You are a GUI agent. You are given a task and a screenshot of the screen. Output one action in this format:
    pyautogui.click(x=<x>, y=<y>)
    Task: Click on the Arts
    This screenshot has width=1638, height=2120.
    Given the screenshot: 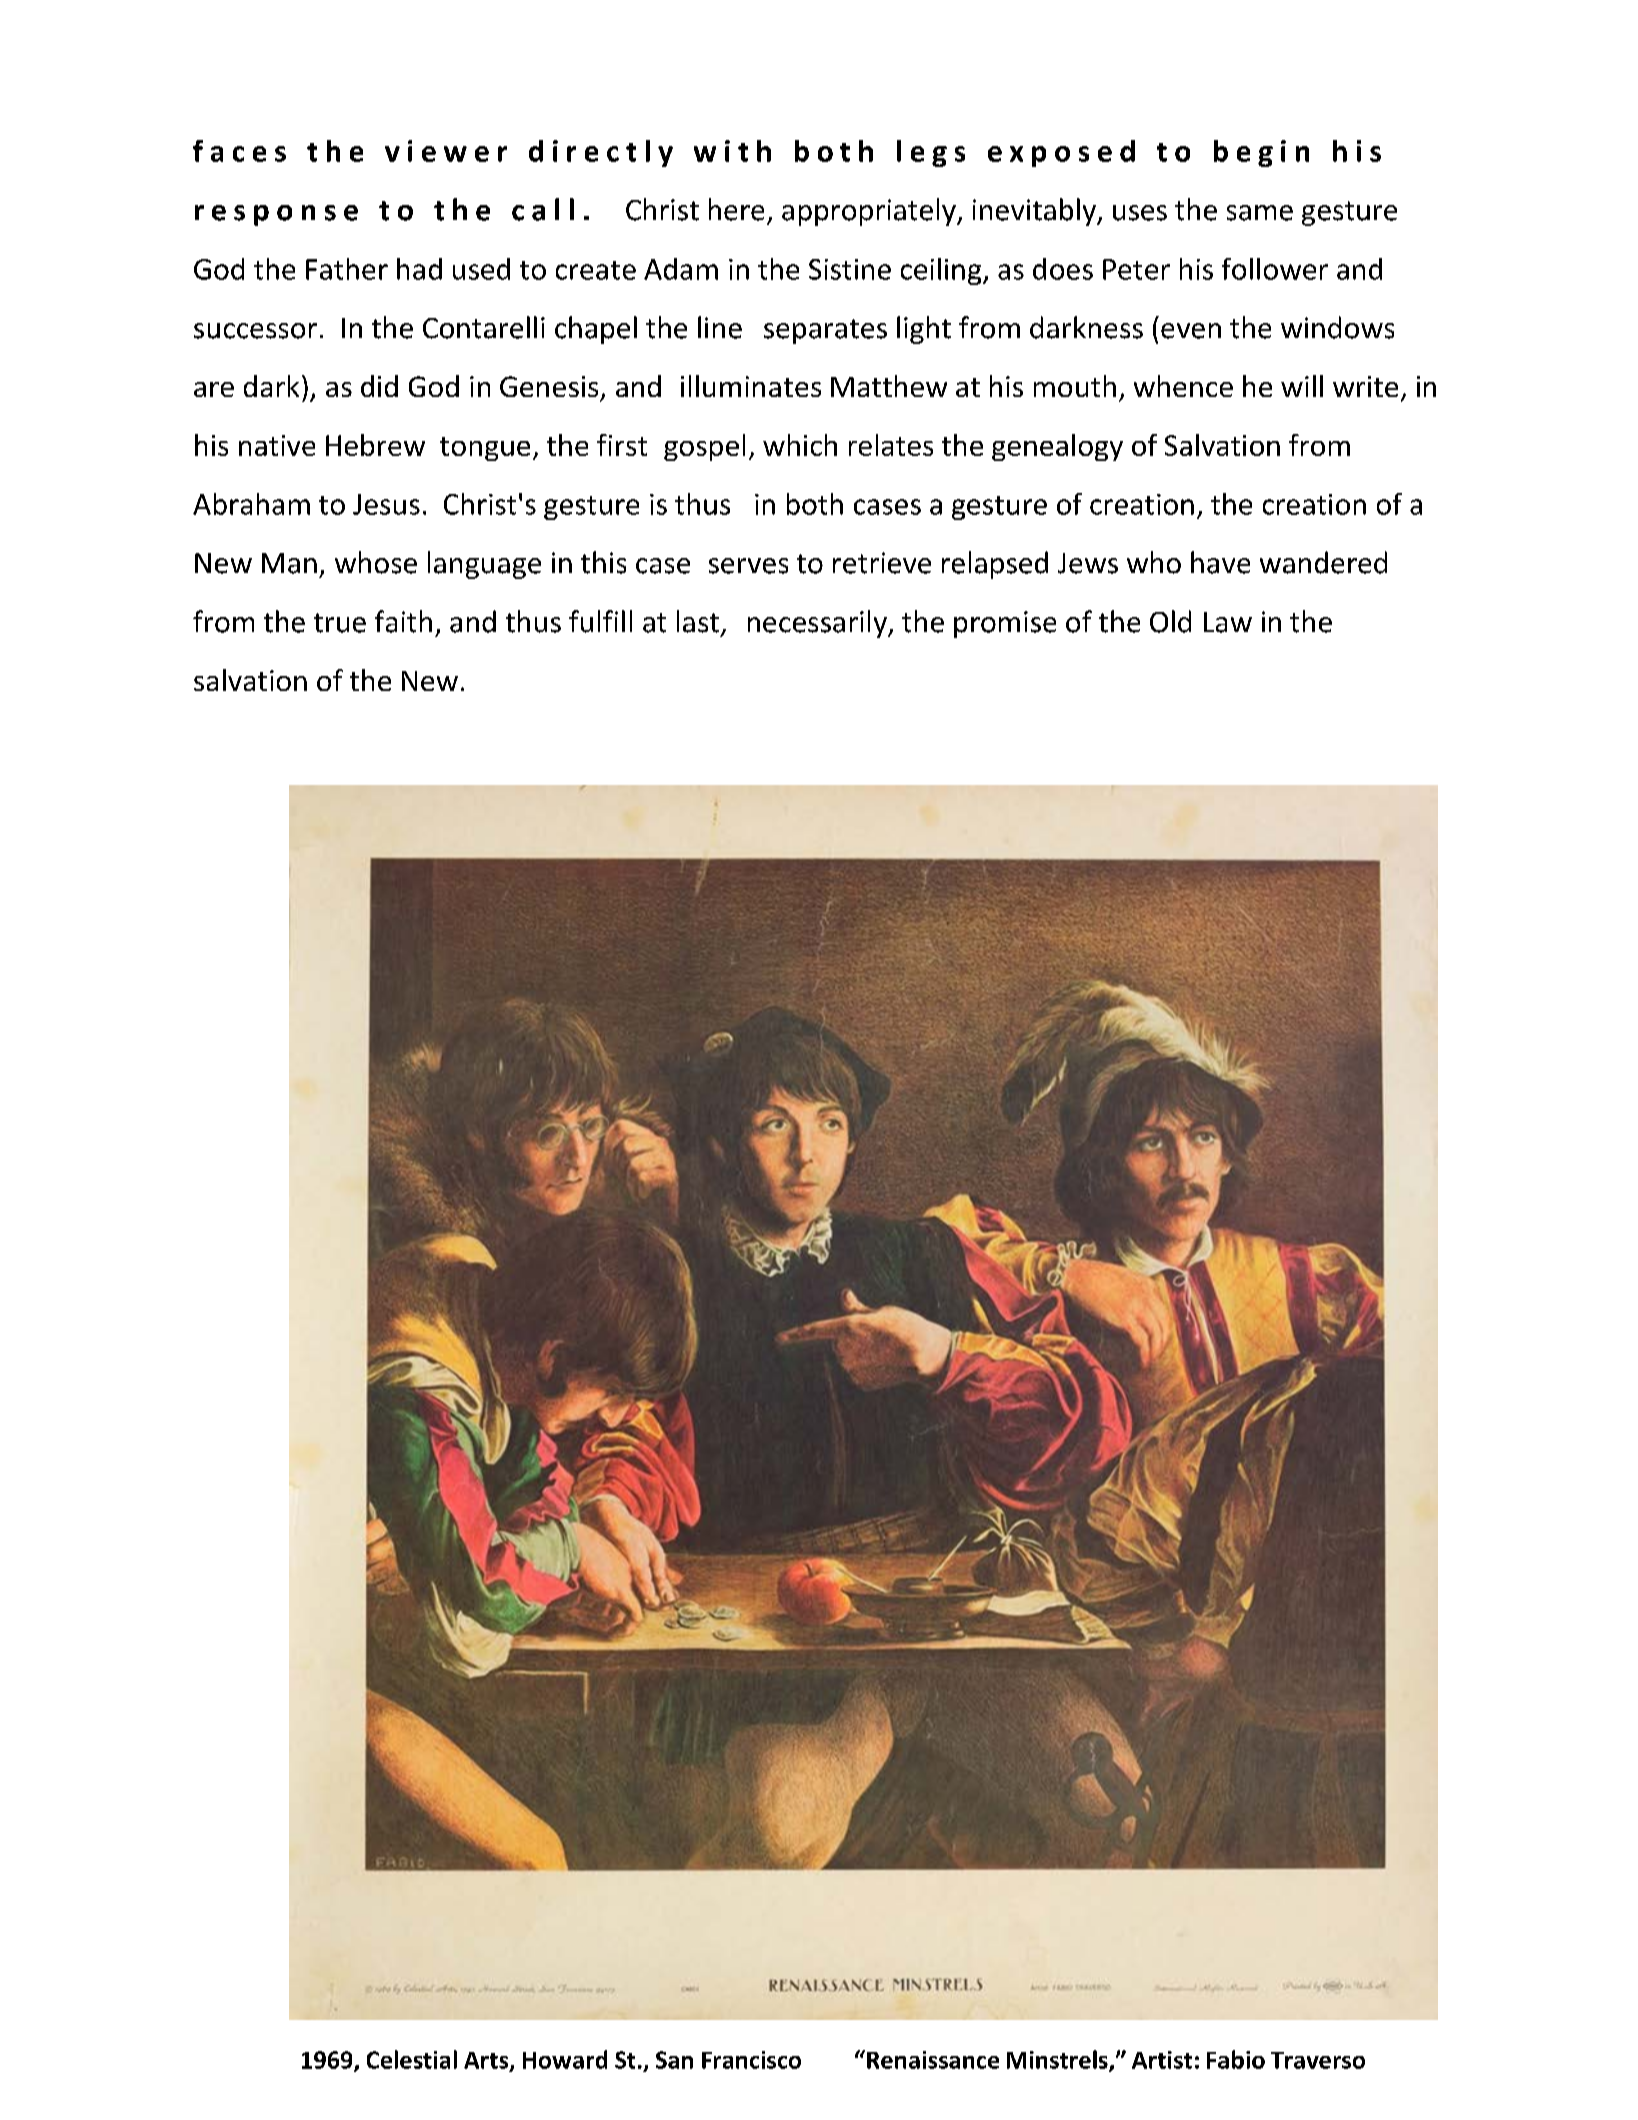 What is the action you would take?
    pyautogui.click(x=487, y=2061)
